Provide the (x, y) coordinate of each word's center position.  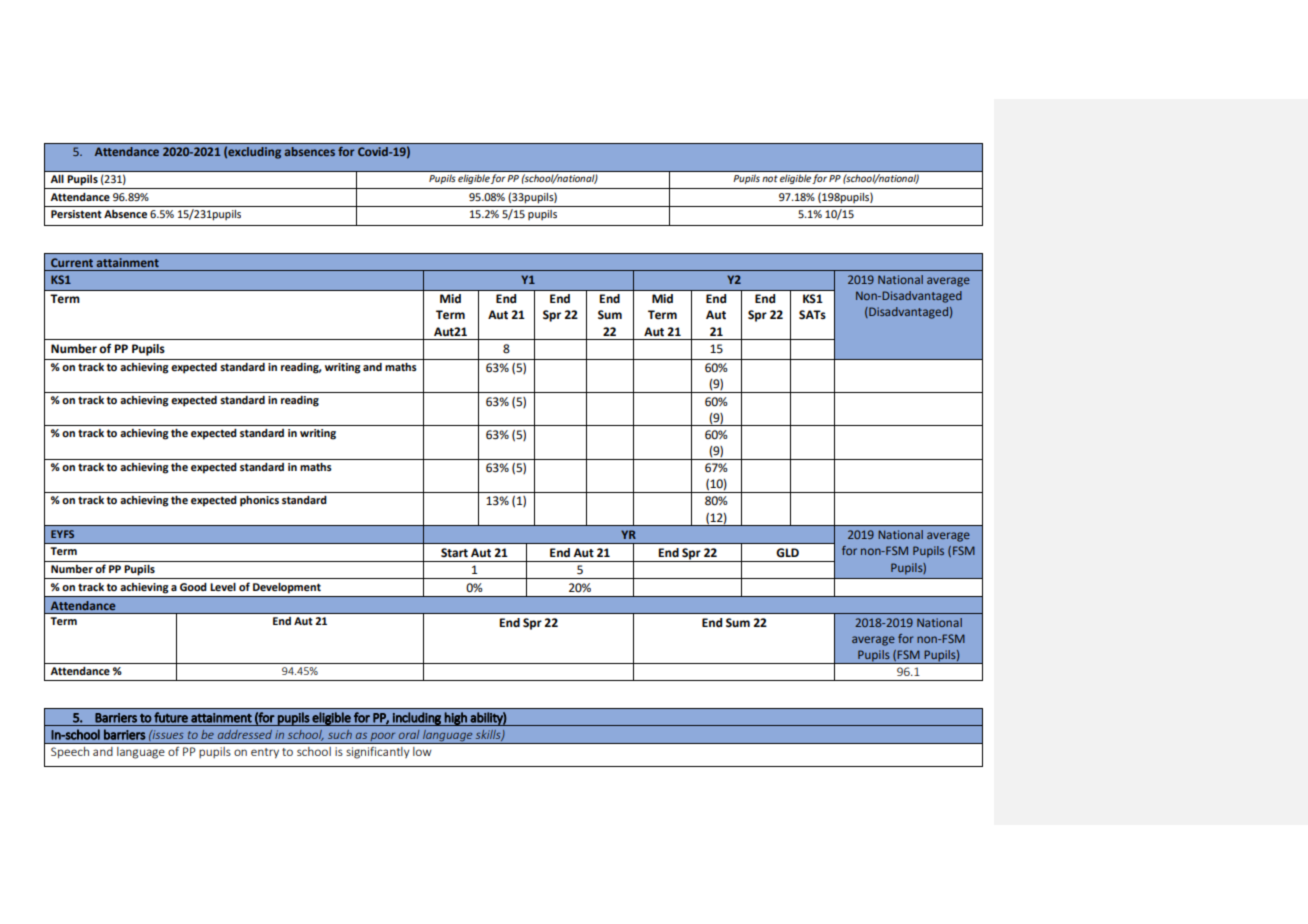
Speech (70, 752)
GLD (787, 553)
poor (383, 738)
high (456, 719)
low (422, 751)
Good (193, 587)
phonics (259, 501)
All (57, 179)
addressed (245, 734)
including (417, 719)
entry (265, 753)
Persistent (76, 214)
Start (454, 553)
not (770, 178)
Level (223, 587)
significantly (378, 752)
